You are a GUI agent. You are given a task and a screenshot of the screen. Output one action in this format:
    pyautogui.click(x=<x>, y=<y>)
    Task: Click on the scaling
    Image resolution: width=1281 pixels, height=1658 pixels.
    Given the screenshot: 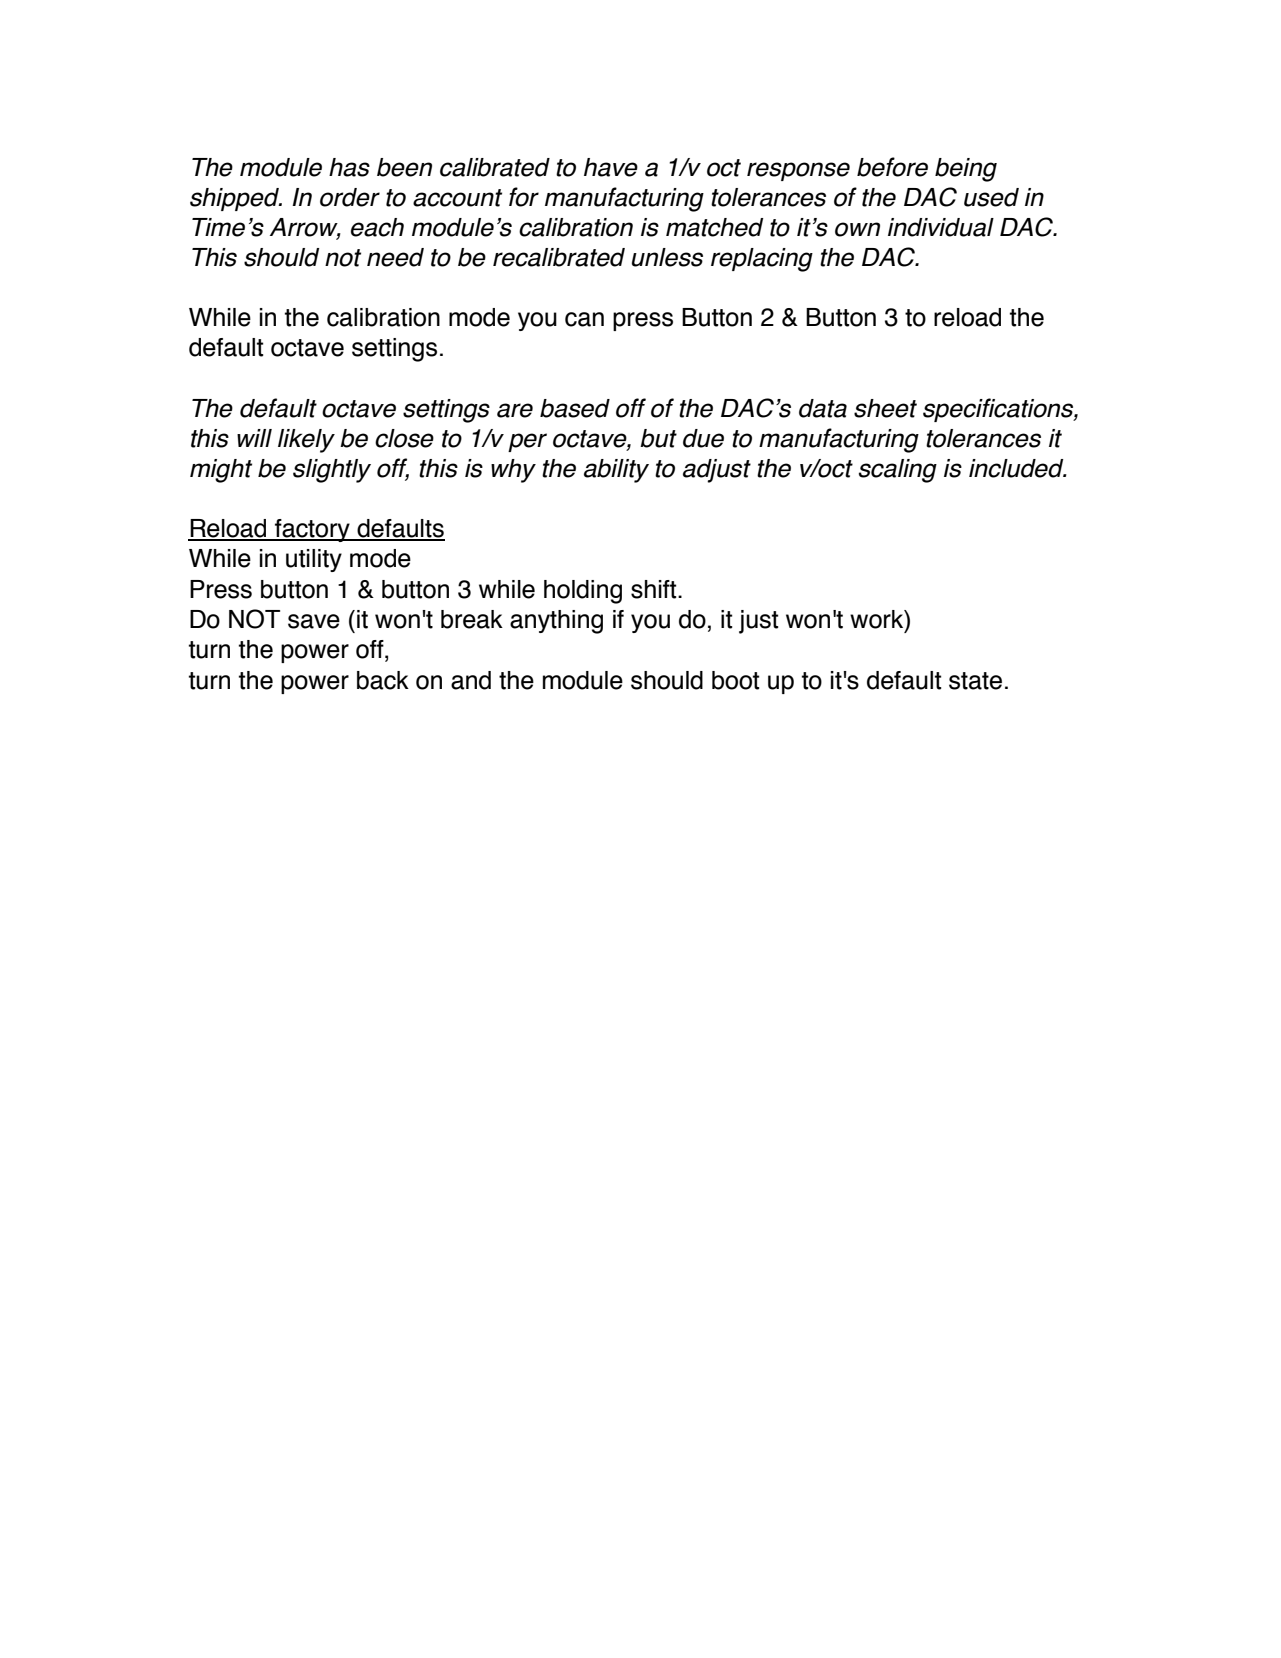 What is the action you would take?
    pyautogui.click(x=898, y=471)
